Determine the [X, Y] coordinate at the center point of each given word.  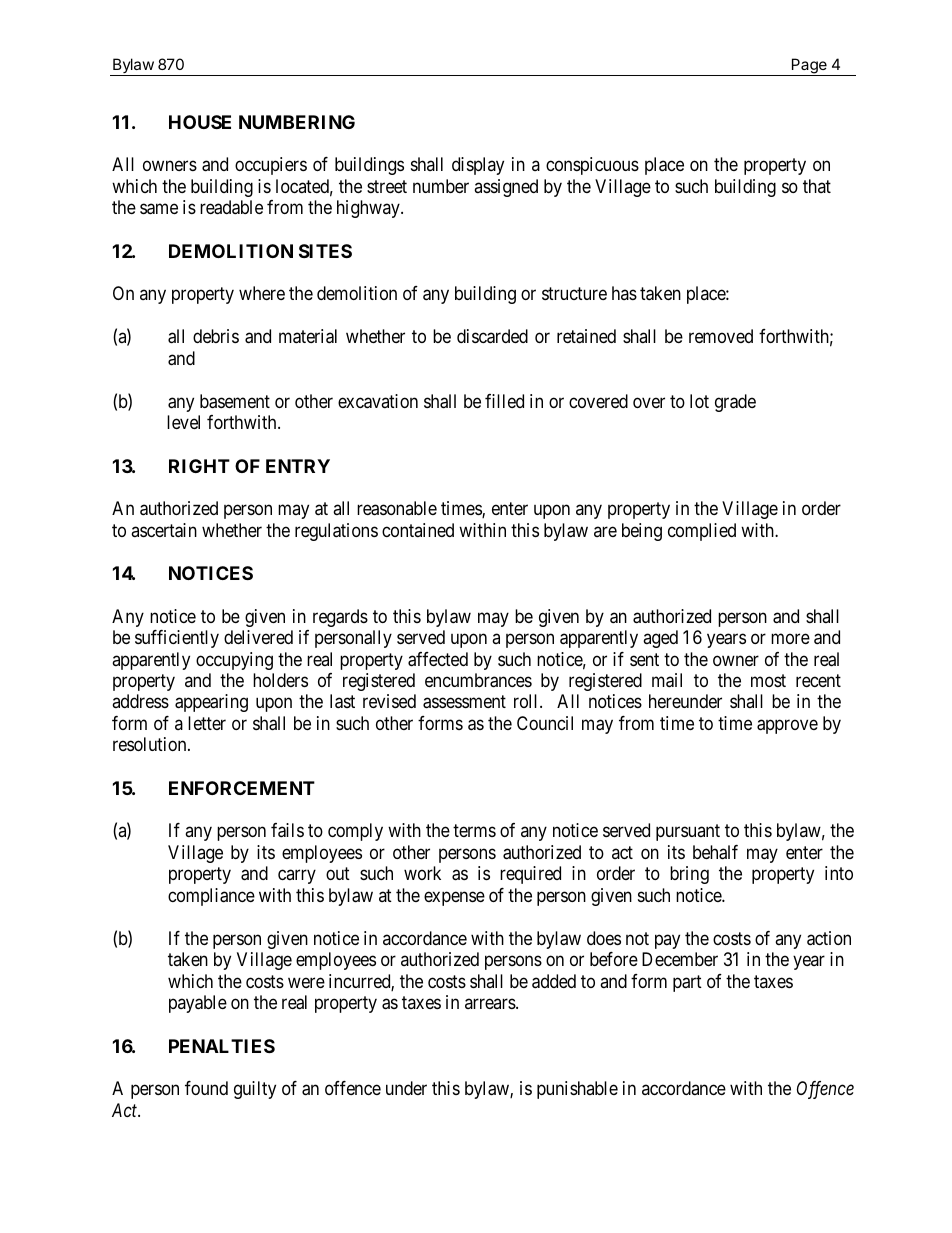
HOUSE [200, 122]
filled [504, 401]
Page [809, 67]
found [206, 1088]
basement [235, 401]
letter [207, 723]
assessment [464, 702]
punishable [577, 1090]
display [478, 166]
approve [787, 726]
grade [735, 403]
